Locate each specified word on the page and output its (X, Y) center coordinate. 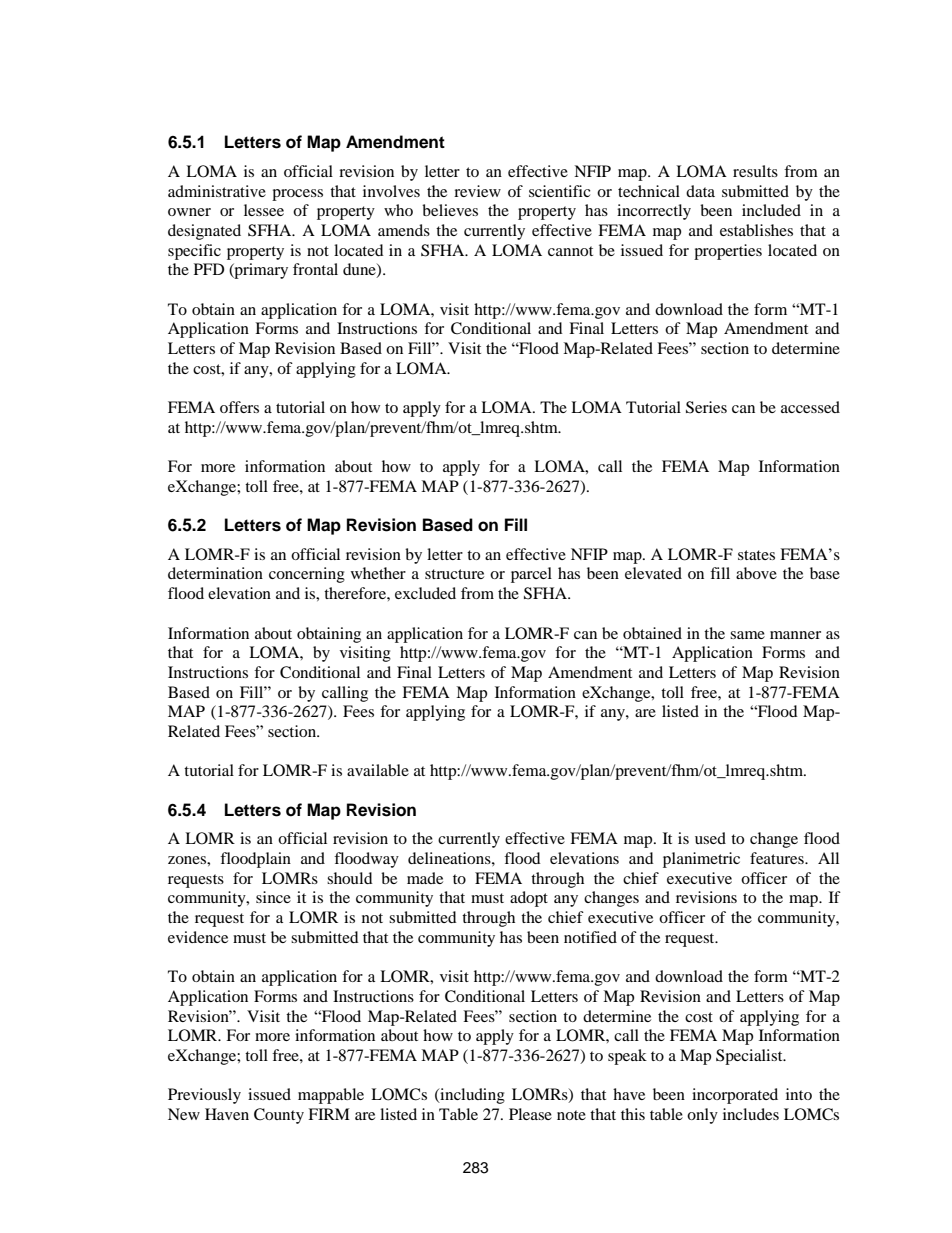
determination (215, 573)
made (425, 878)
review (477, 191)
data (700, 191)
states (756, 555)
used (710, 838)
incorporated (735, 1096)
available (378, 770)
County (279, 1116)
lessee (264, 210)
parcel (531, 575)
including (471, 1096)
